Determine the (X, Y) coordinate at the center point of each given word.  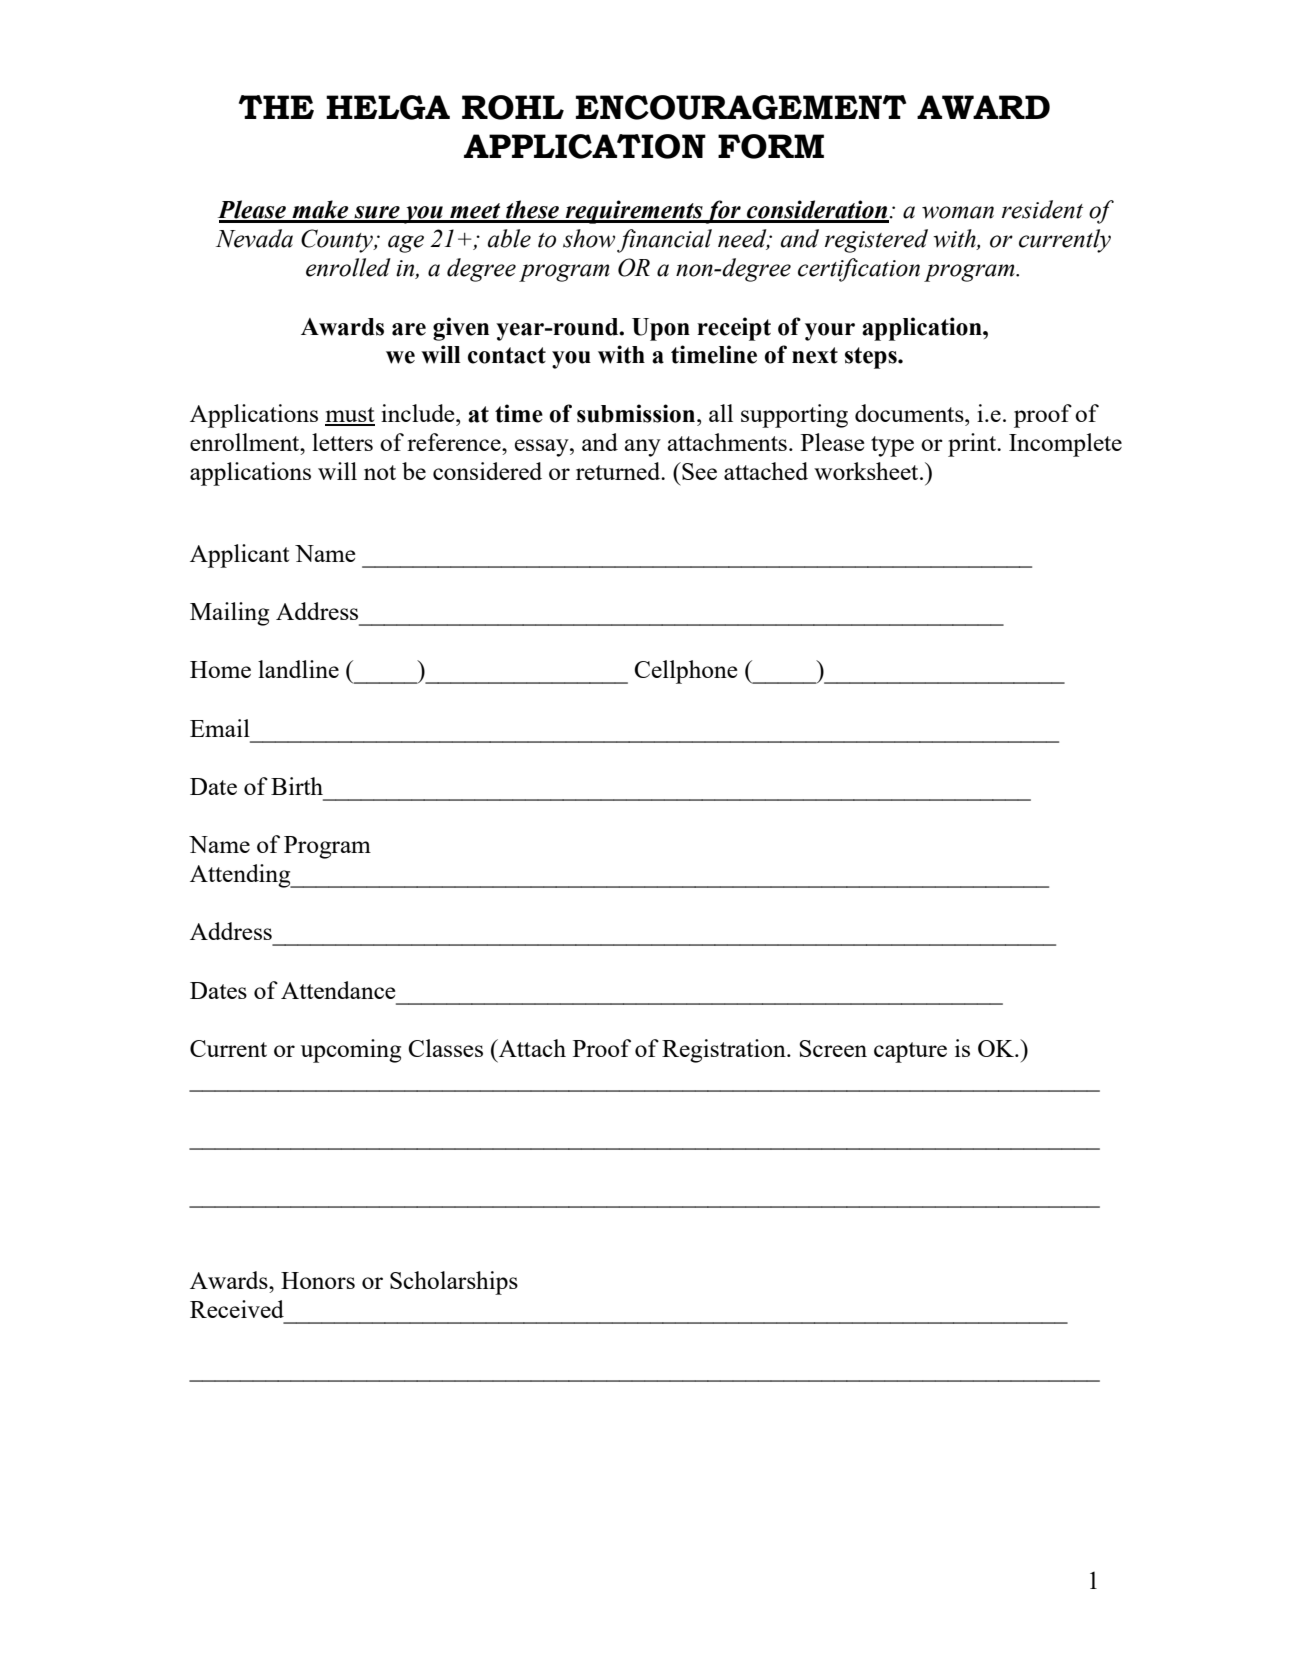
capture (910, 1052)
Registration (725, 1051)
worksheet (867, 471)
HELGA (388, 107)
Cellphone (686, 672)
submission (637, 413)
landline (298, 669)
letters (342, 442)
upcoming (351, 1051)
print (973, 445)
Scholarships (454, 1283)
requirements (633, 212)
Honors (318, 1280)
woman (958, 212)
